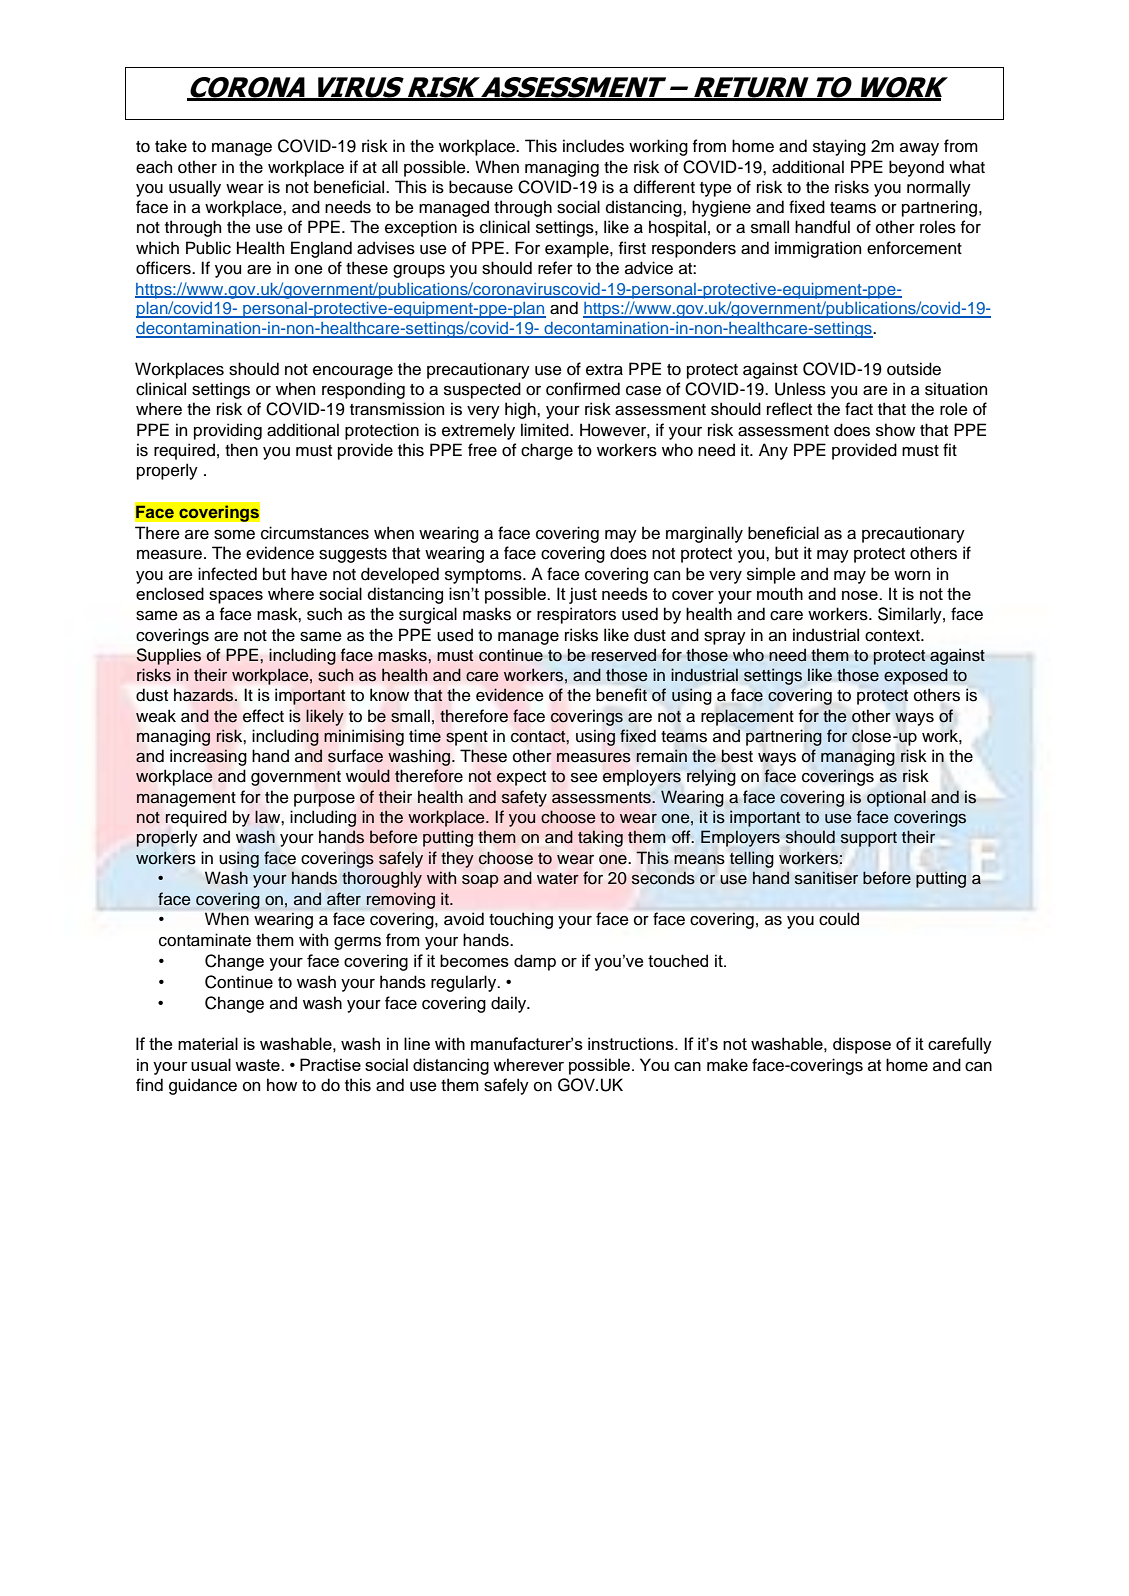 The image size is (1129, 1596). What do you see at coordinates (241, 450) in the screenshot?
I see `then` at bounding box center [241, 450].
